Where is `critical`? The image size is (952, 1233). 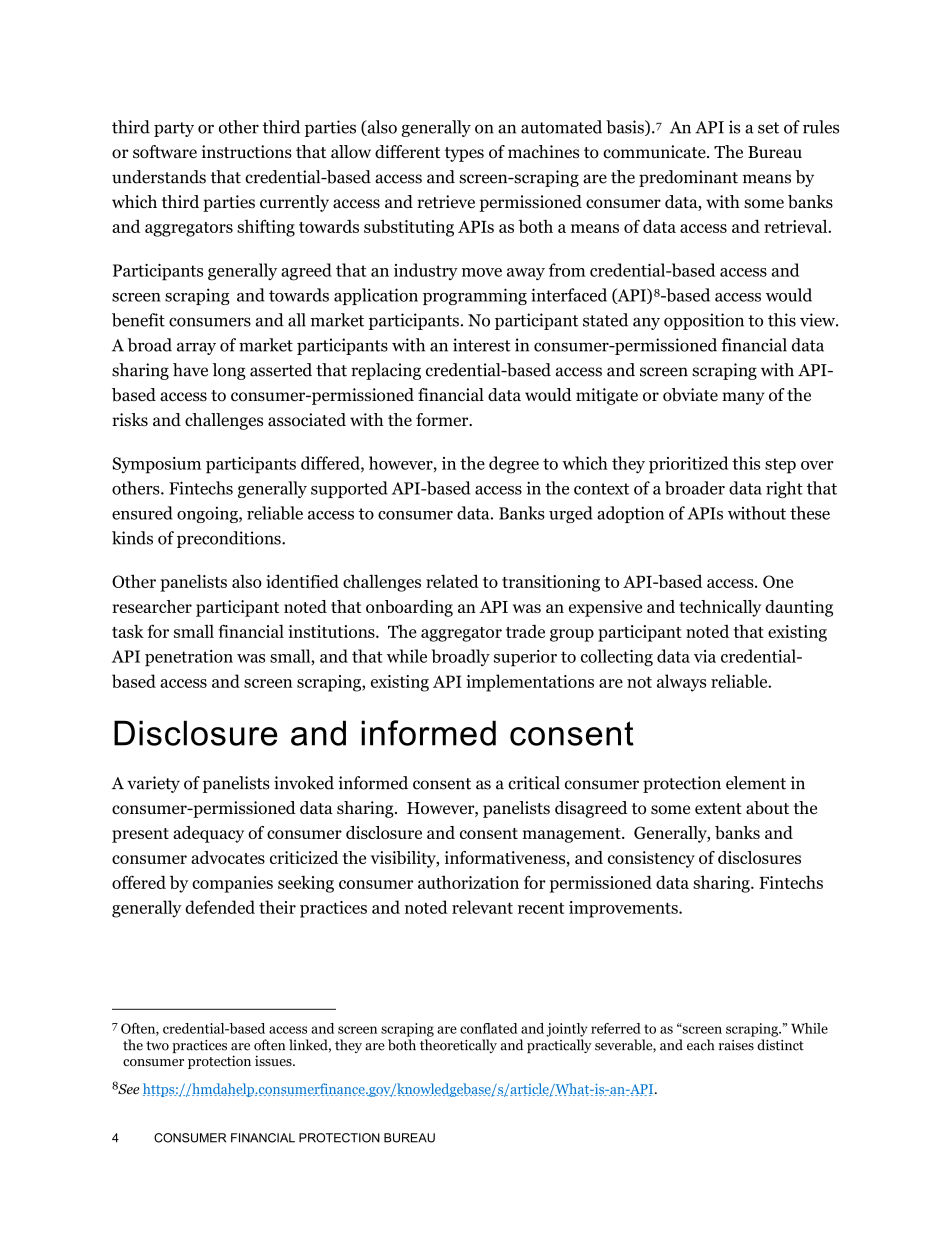
critical is located at coordinates (534, 783).
